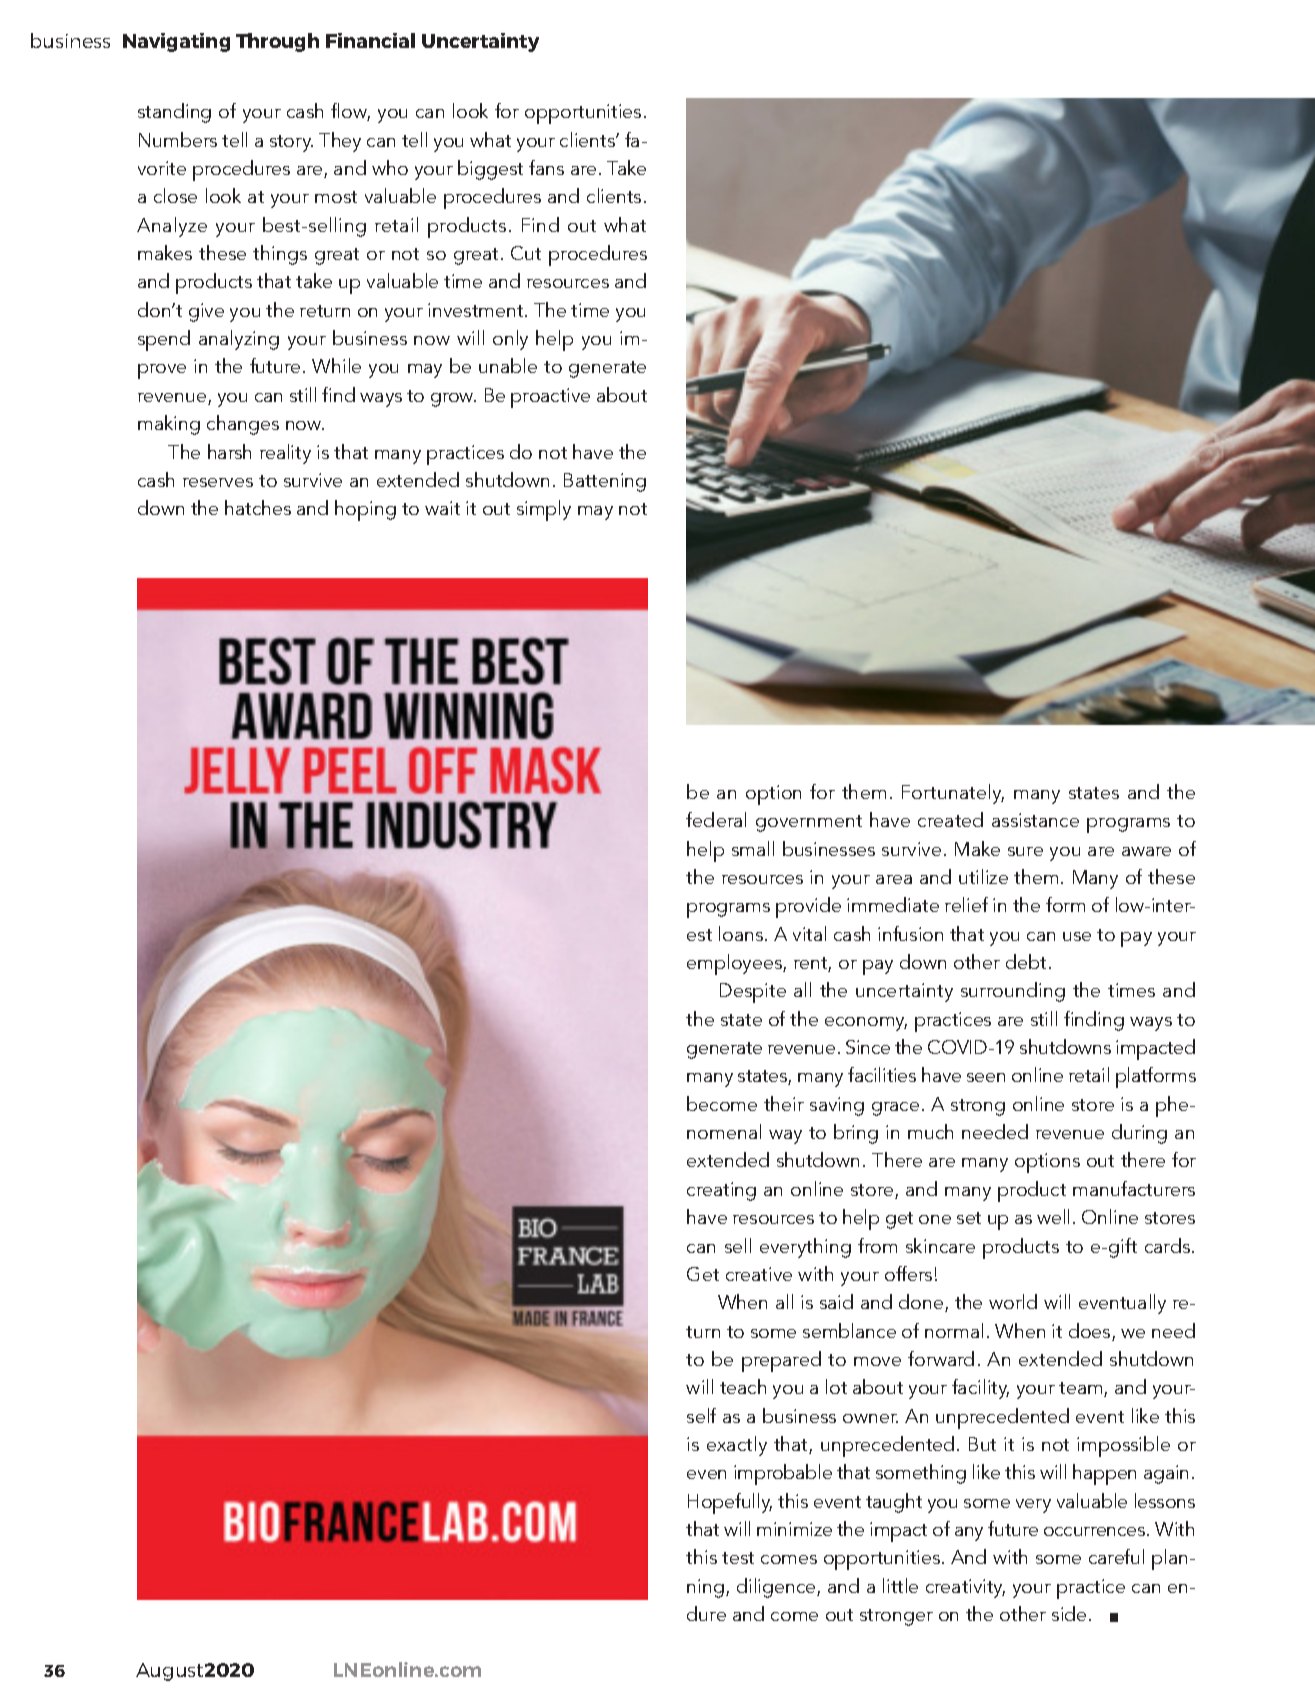 The image size is (1315, 1708). I want to click on fans, so click(546, 167).
